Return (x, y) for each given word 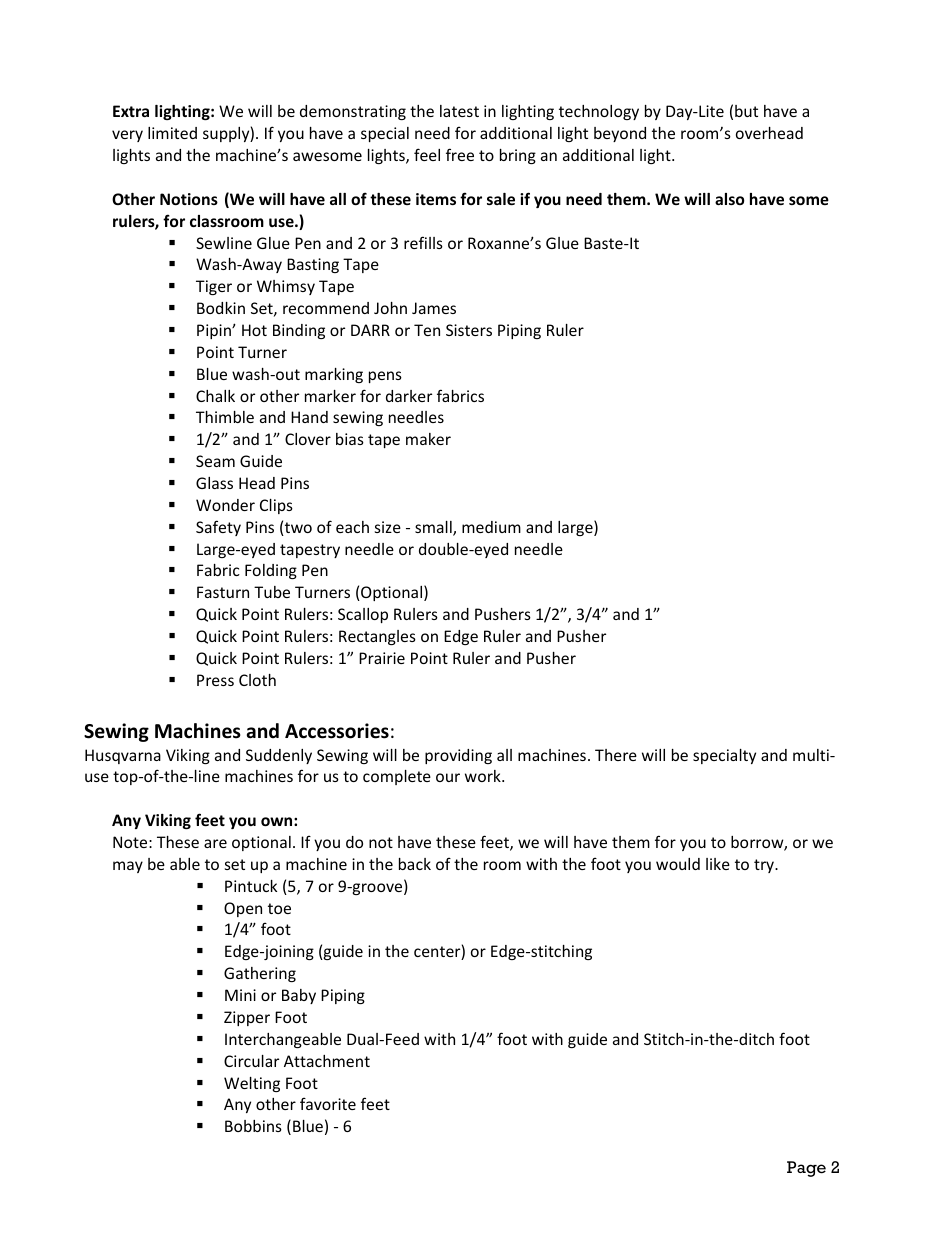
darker (409, 396)
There (616, 755)
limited (172, 133)
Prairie (382, 658)
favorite (328, 1103)
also (730, 199)
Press (215, 680)
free (460, 154)
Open (243, 909)
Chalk (215, 396)
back (415, 864)
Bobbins (253, 1126)
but (746, 111)
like (718, 864)
